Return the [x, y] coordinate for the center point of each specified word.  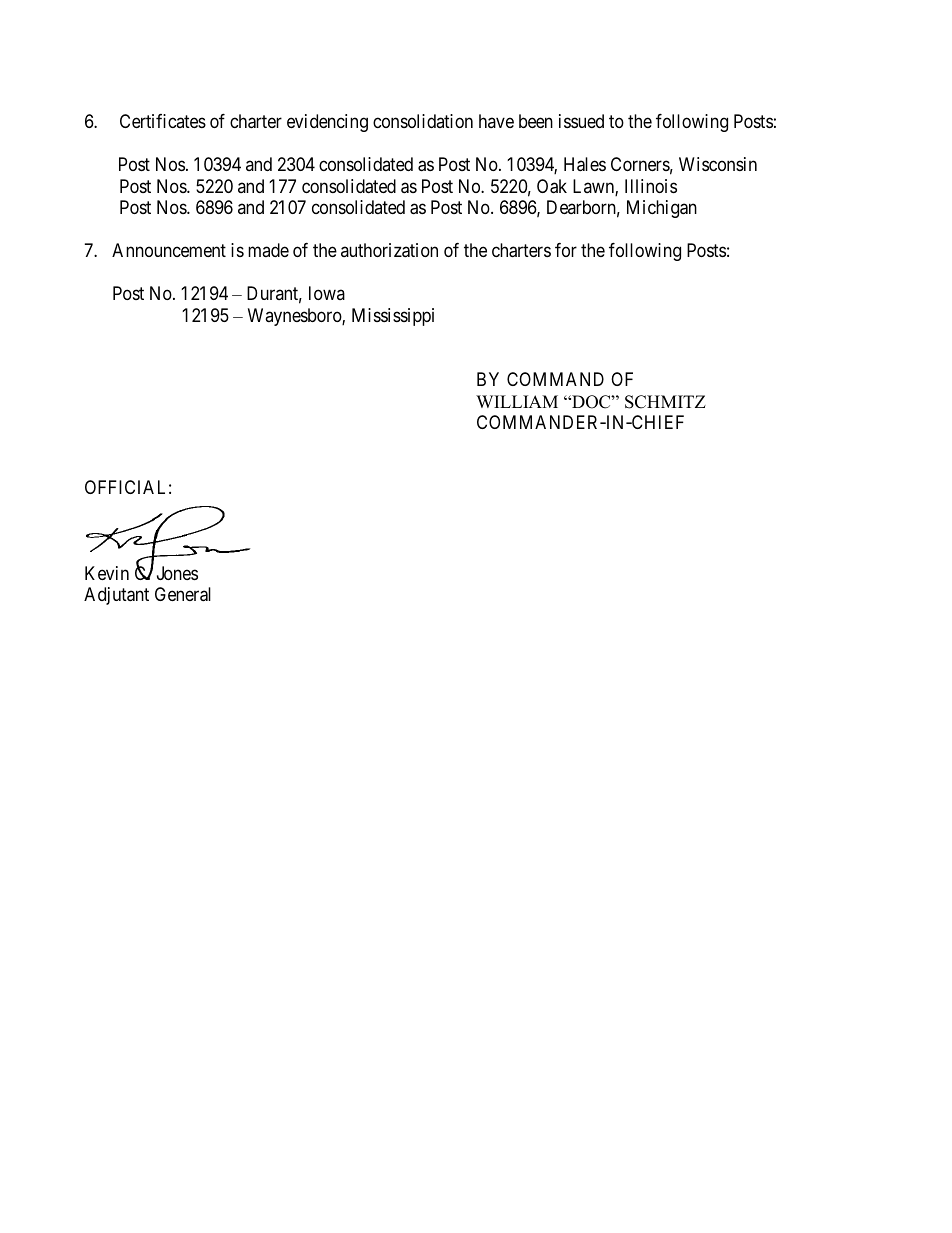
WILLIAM [517, 401]
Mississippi [393, 317]
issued [581, 121]
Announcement [169, 250]
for [566, 250]
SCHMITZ [665, 402]
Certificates [163, 121]
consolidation [423, 121]
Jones [177, 573]
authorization [389, 250]
